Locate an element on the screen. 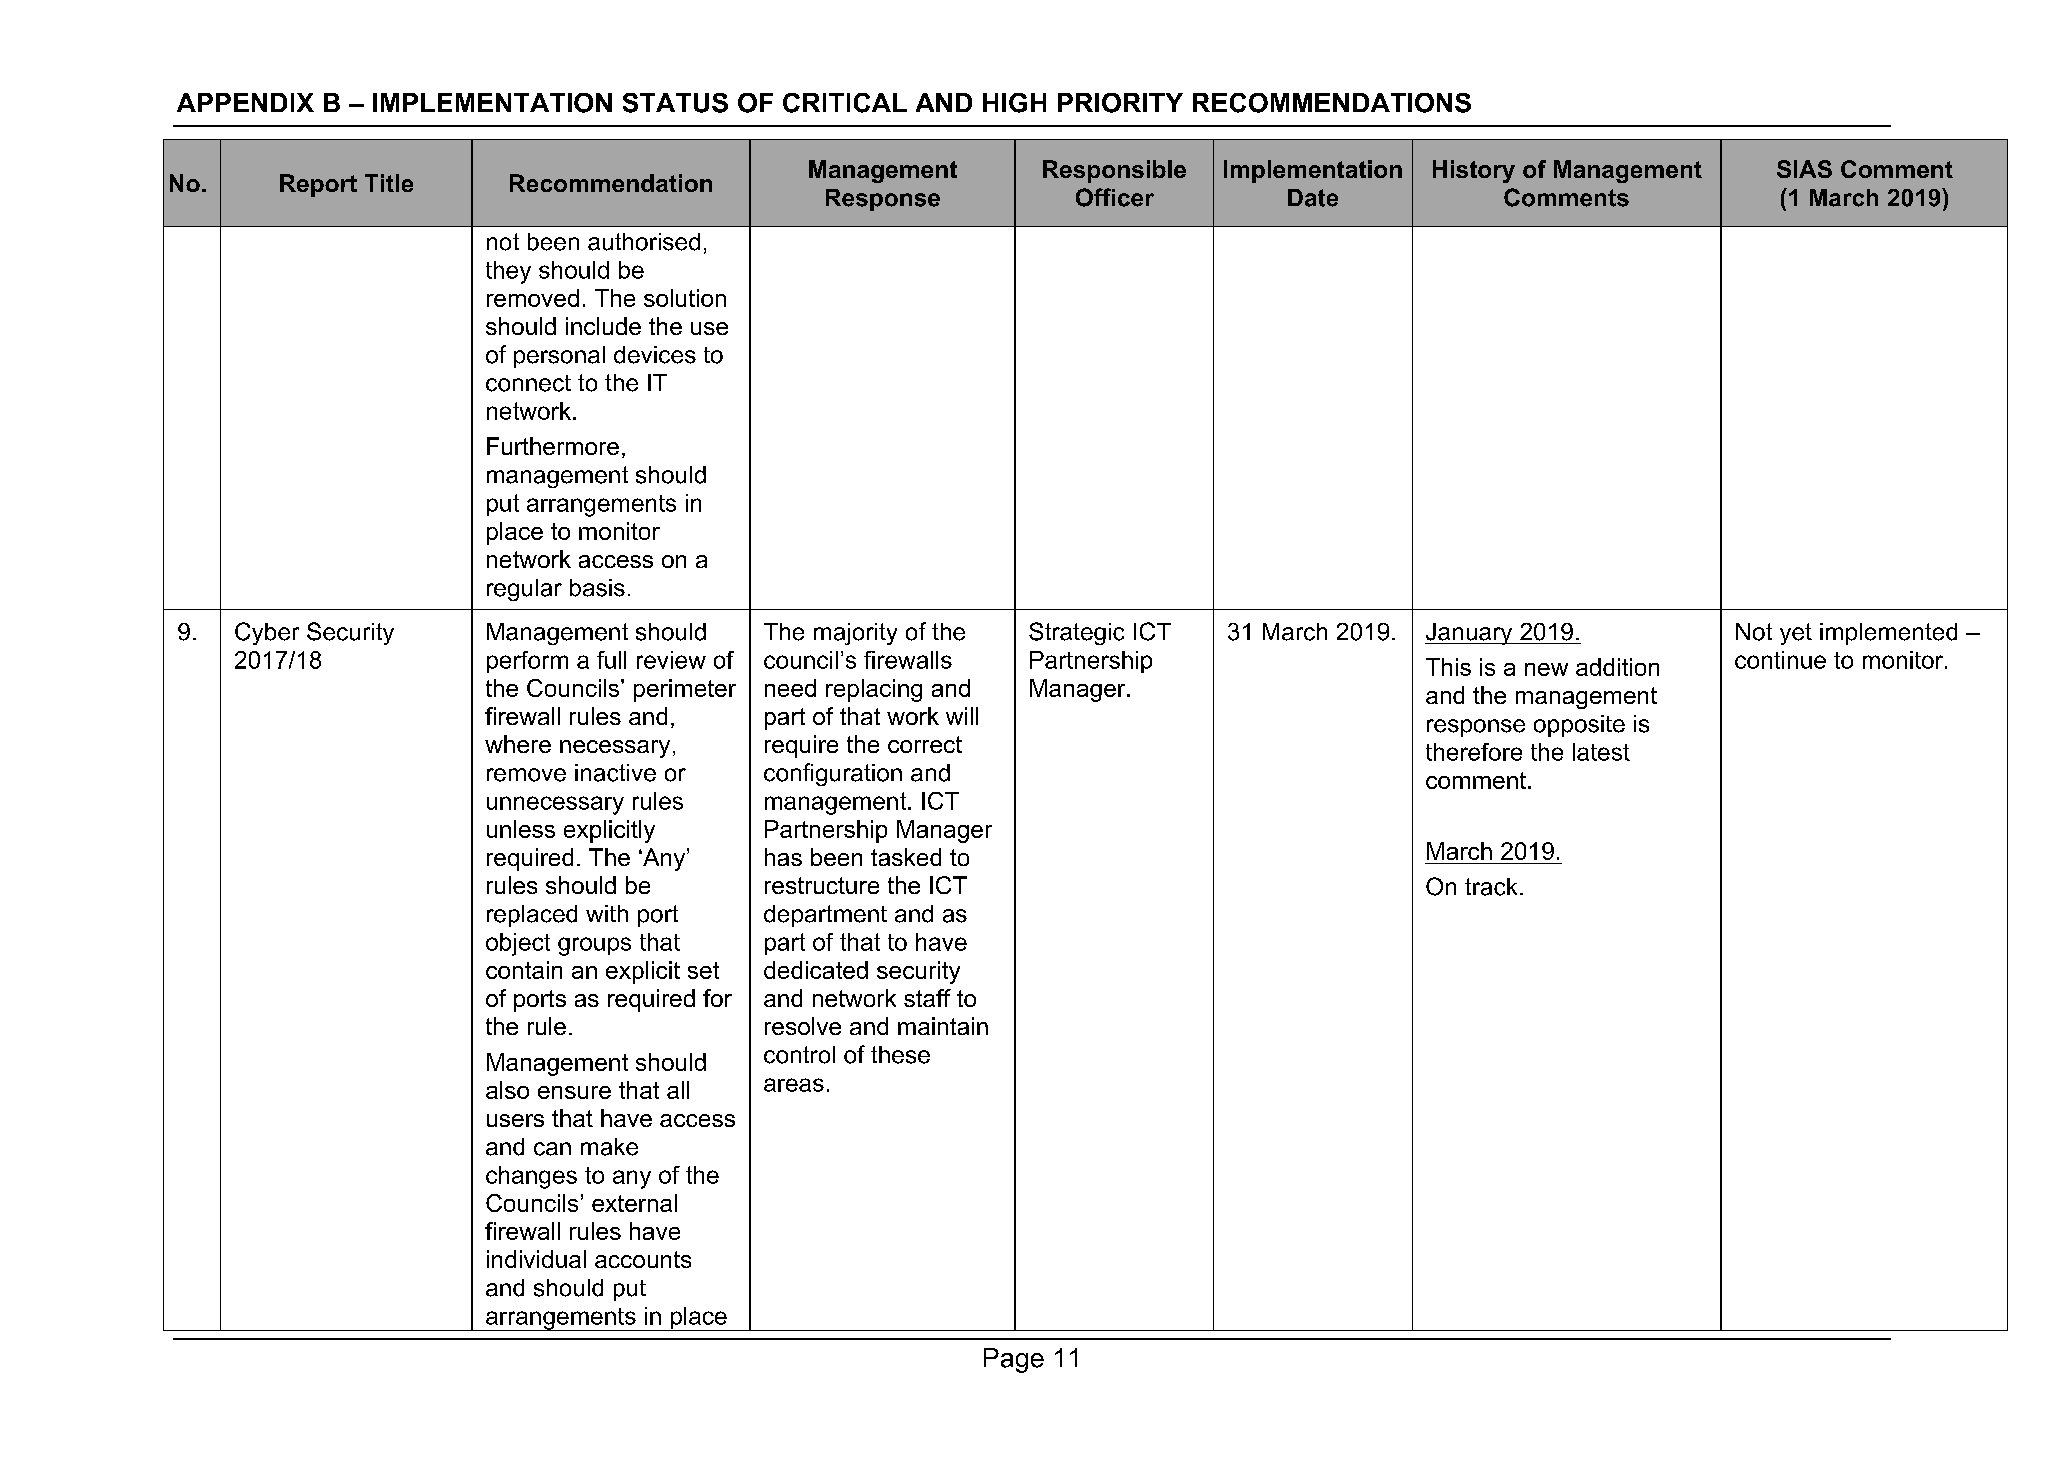 This screenshot has width=2064, height=1460. contain is located at coordinates (524, 970).
